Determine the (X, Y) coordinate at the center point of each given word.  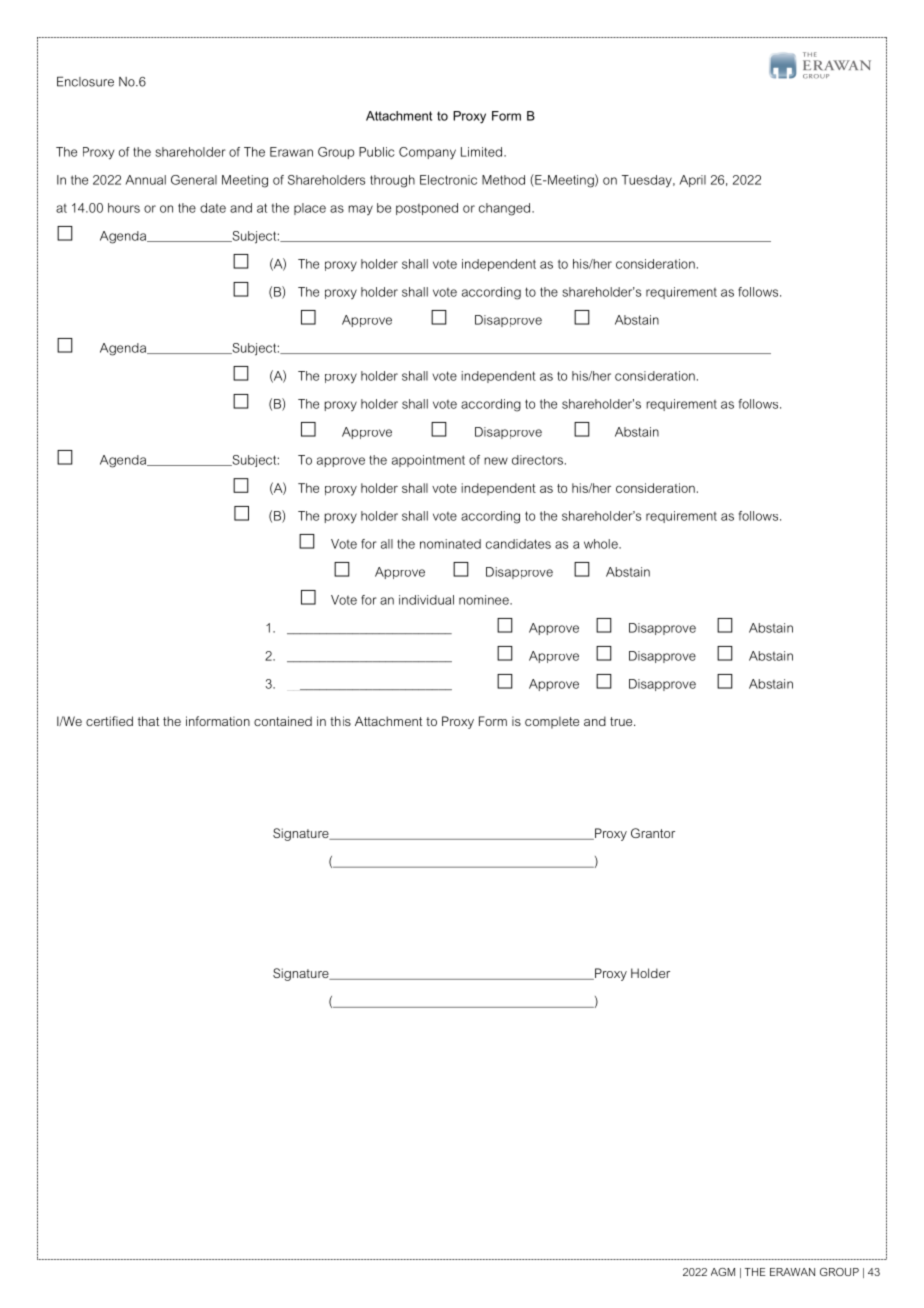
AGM (723, 1272)
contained (283, 721)
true (622, 721)
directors (537, 460)
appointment (428, 461)
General (194, 180)
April (692, 181)
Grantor (653, 833)
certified (109, 721)
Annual (145, 180)
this (340, 721)
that (148, 721)
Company (427, 153)
